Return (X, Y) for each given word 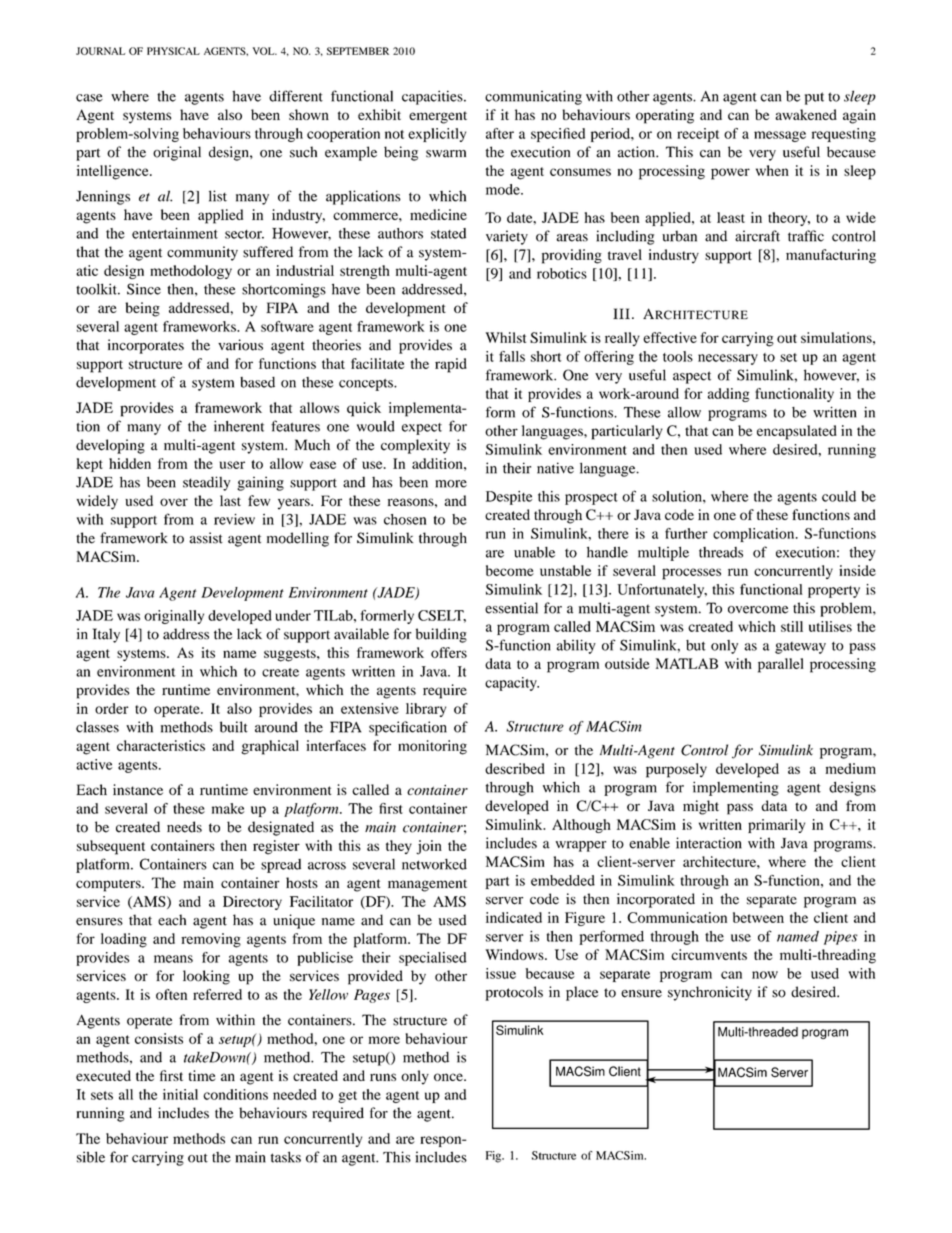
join (429, 847)
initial (180, 1094)
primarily (776, 826)
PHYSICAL (173, 51)
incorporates (146, 346)
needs (184, 827)
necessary (728, 359)
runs (383, 1077)
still (792, 626)
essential (511, 608)
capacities (433, 97)
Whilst (506, 337)
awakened (806, 114)
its (208, 652)
